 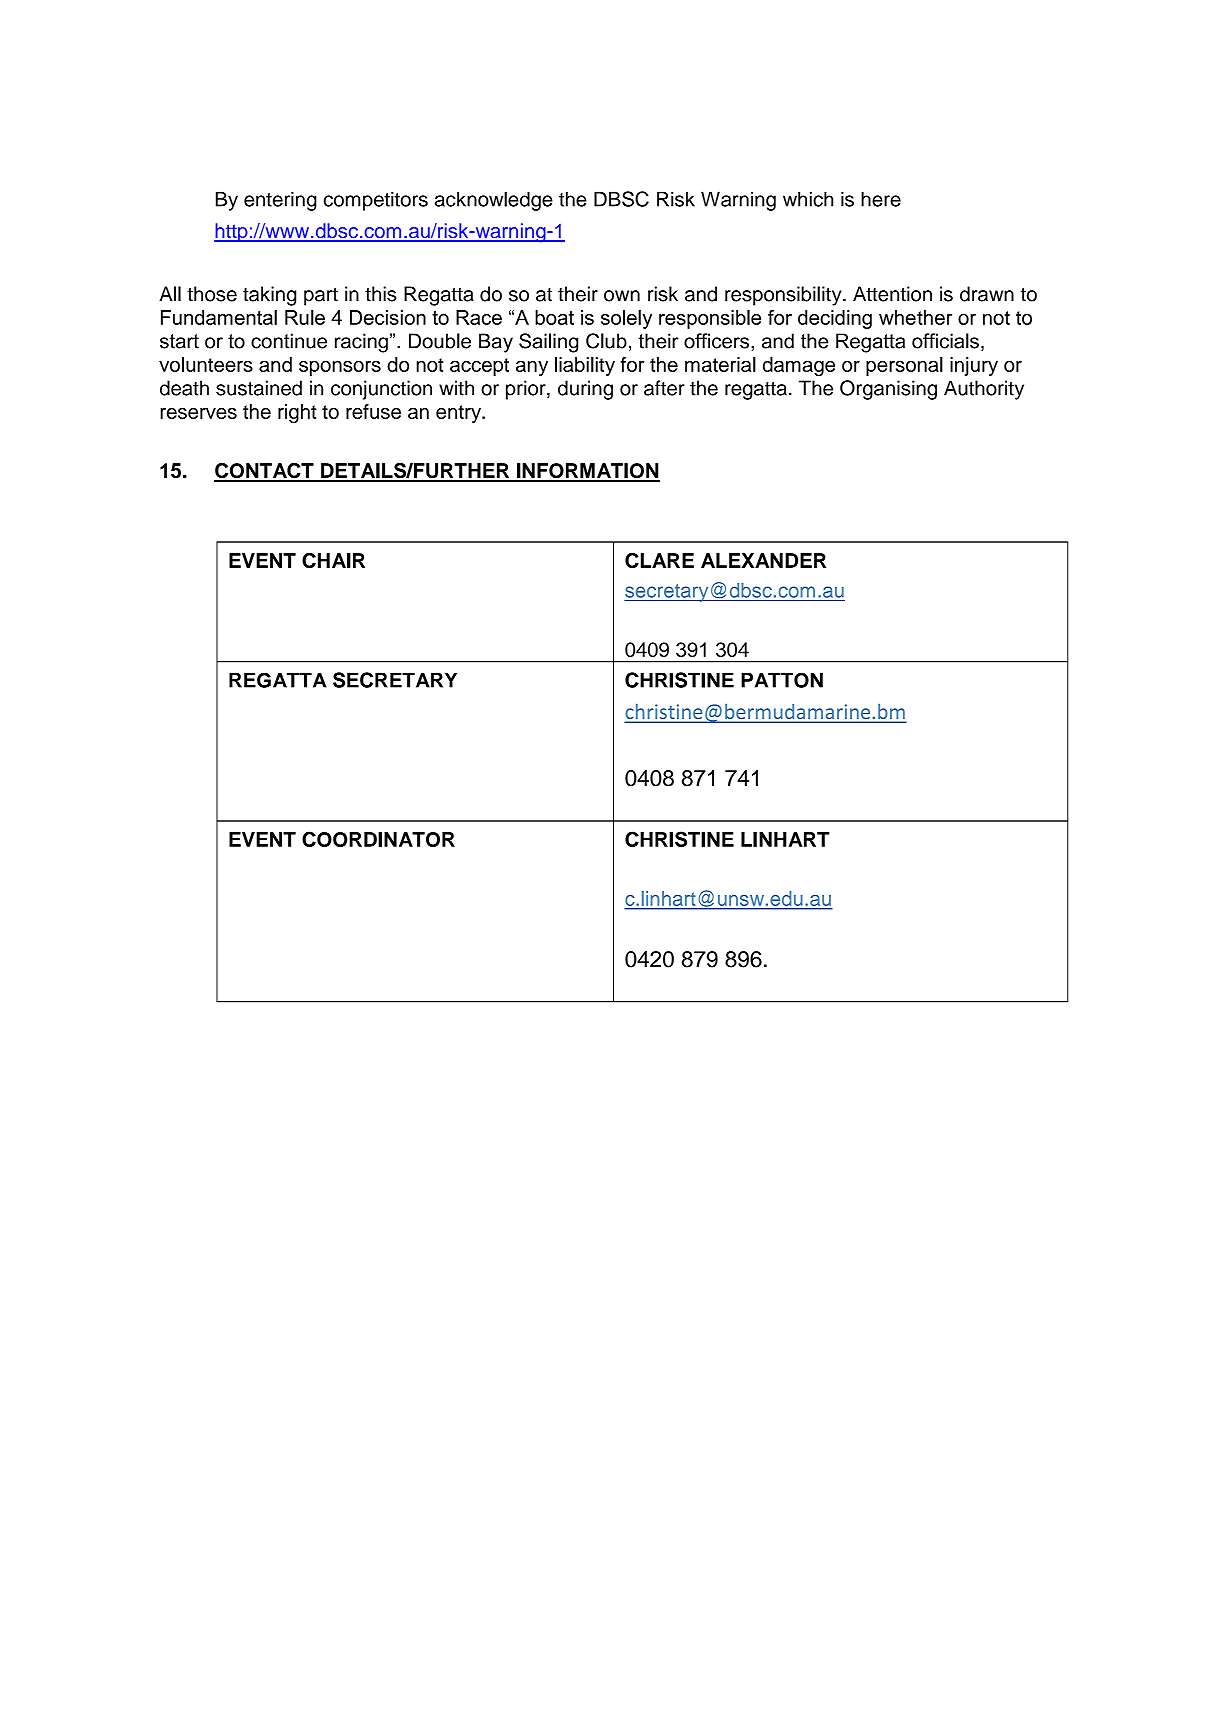 I want to click on entering, so click(x=280, y=201).
